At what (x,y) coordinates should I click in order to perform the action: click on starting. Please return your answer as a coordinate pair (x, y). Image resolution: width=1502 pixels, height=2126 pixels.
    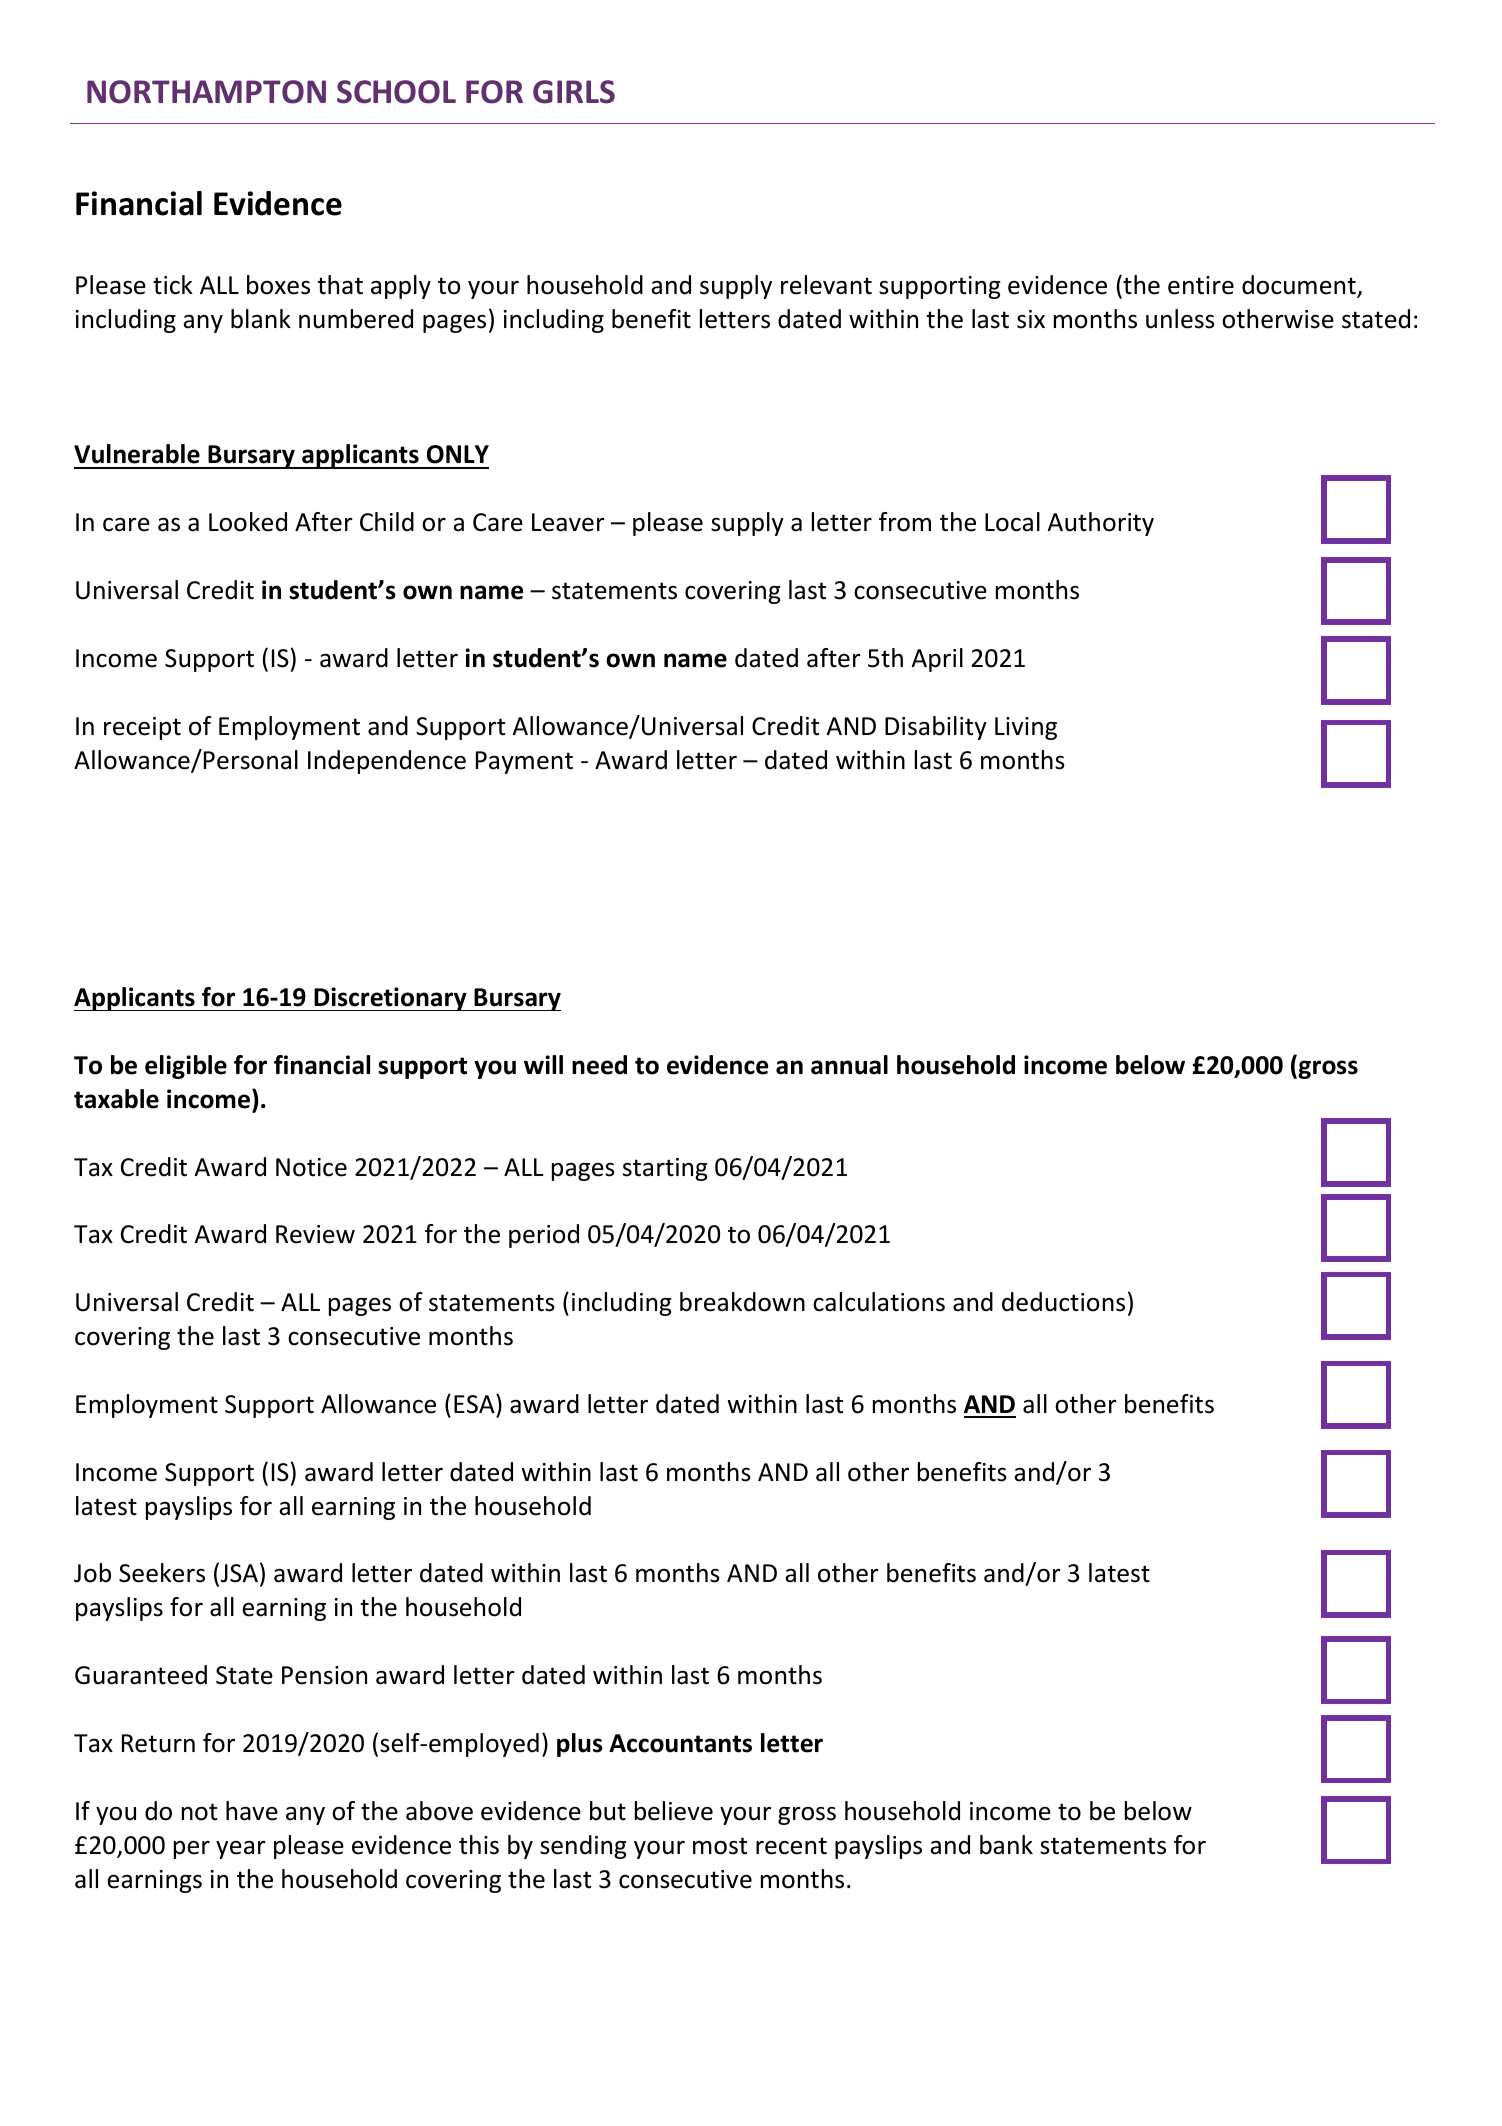
    Looking at the image, I should click on (665, 1169).
